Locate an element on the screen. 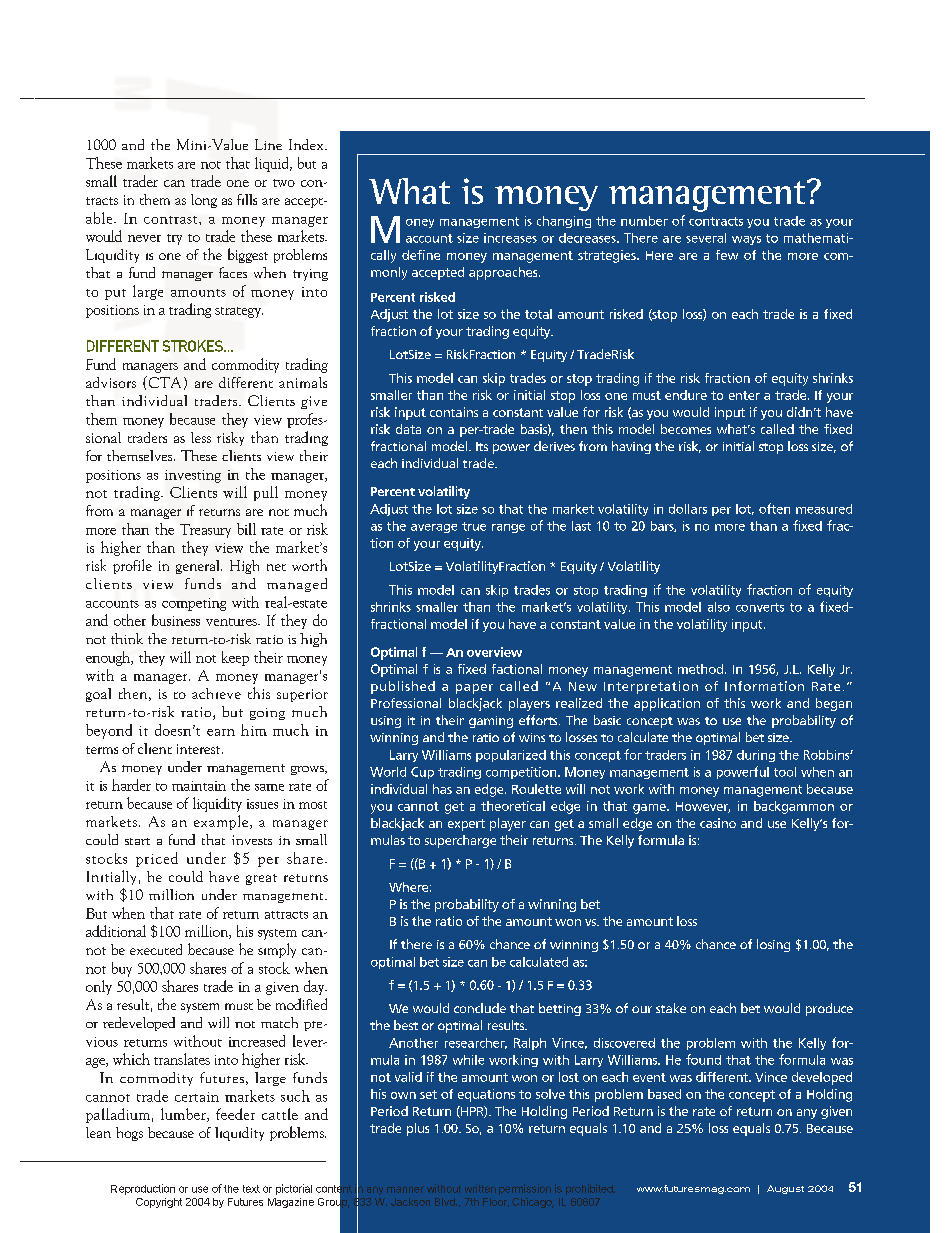  true is located at coordinates (474, 526).
